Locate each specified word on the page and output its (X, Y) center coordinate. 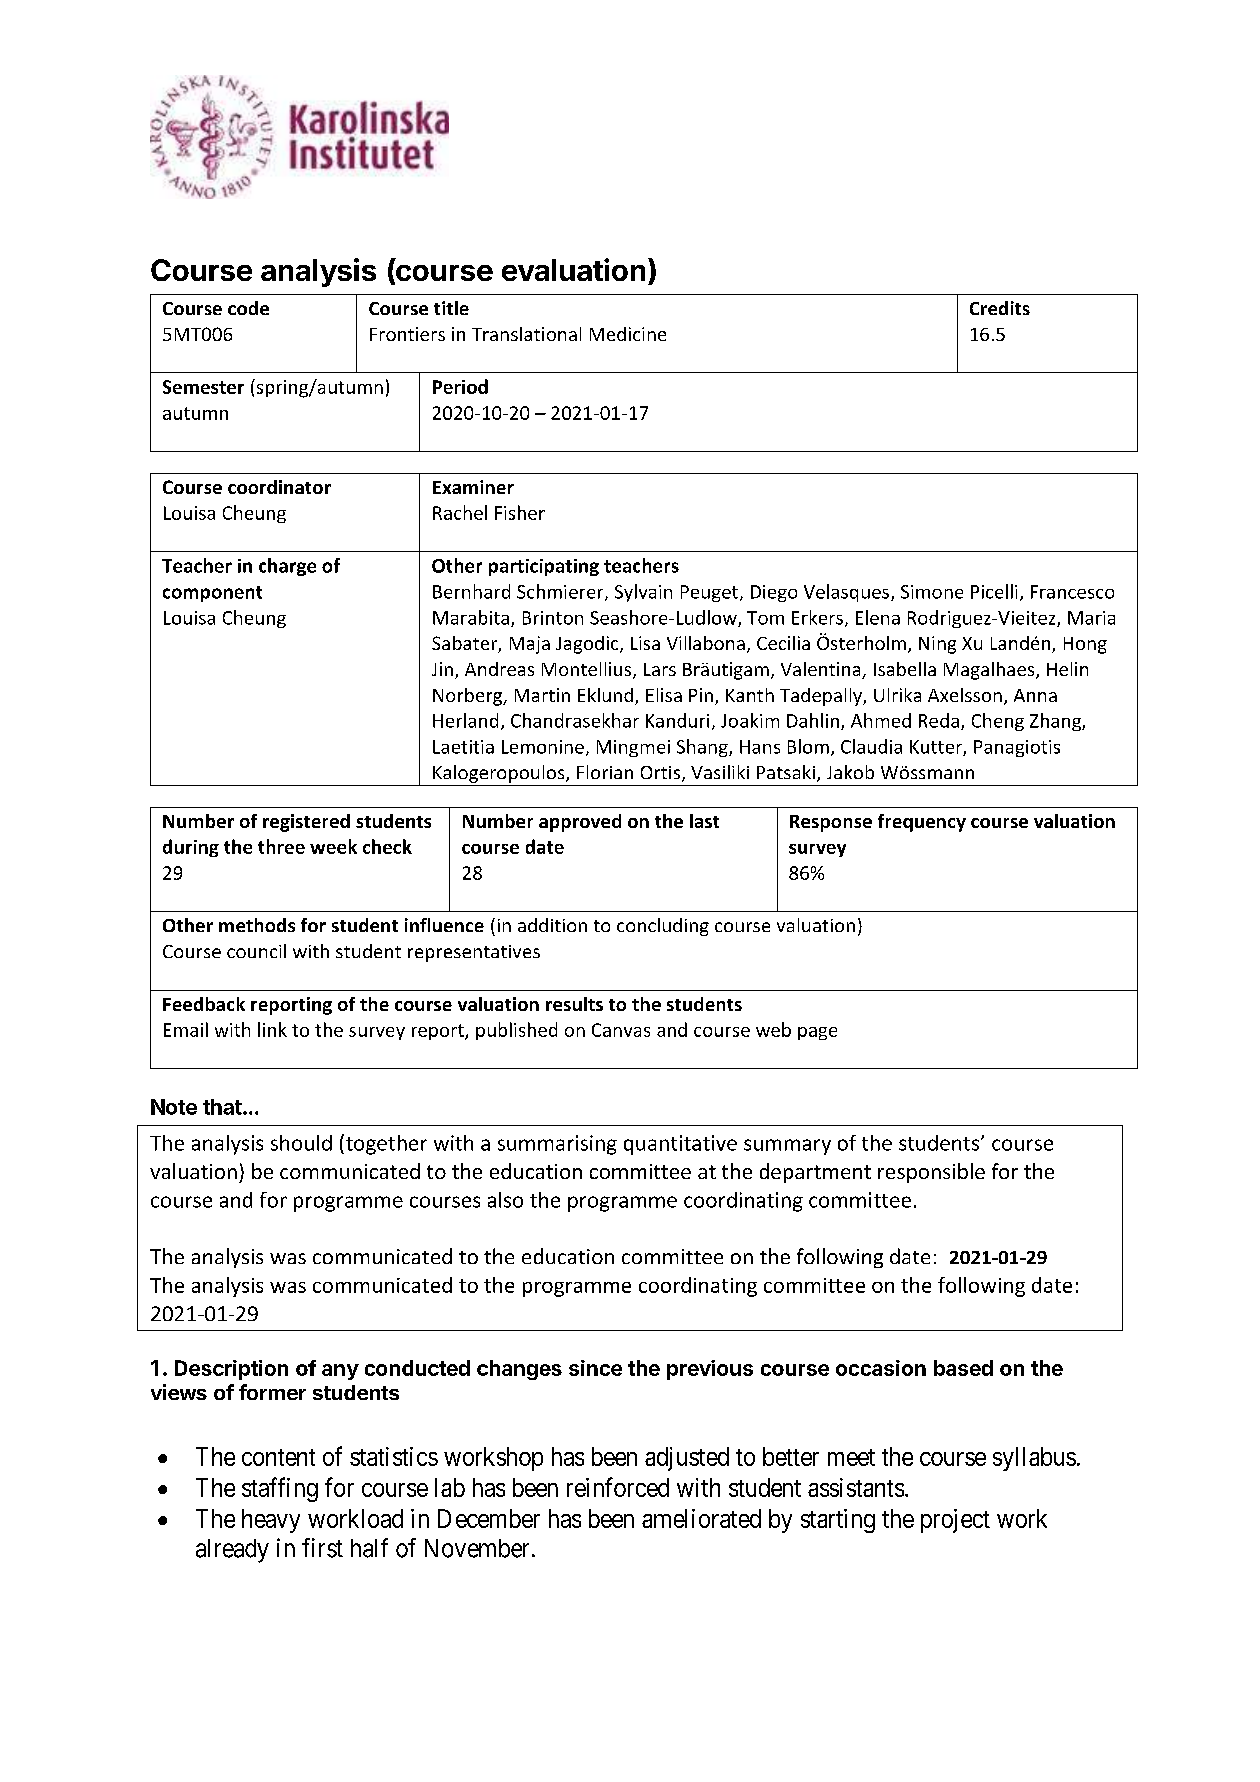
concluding (663, 927)
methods (257, 925)
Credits (1000, 308)
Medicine (628, 334)
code (248, 308)
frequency (922, 823)
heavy (271, 1521)
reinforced (618, 1487)
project (955, 1521)
